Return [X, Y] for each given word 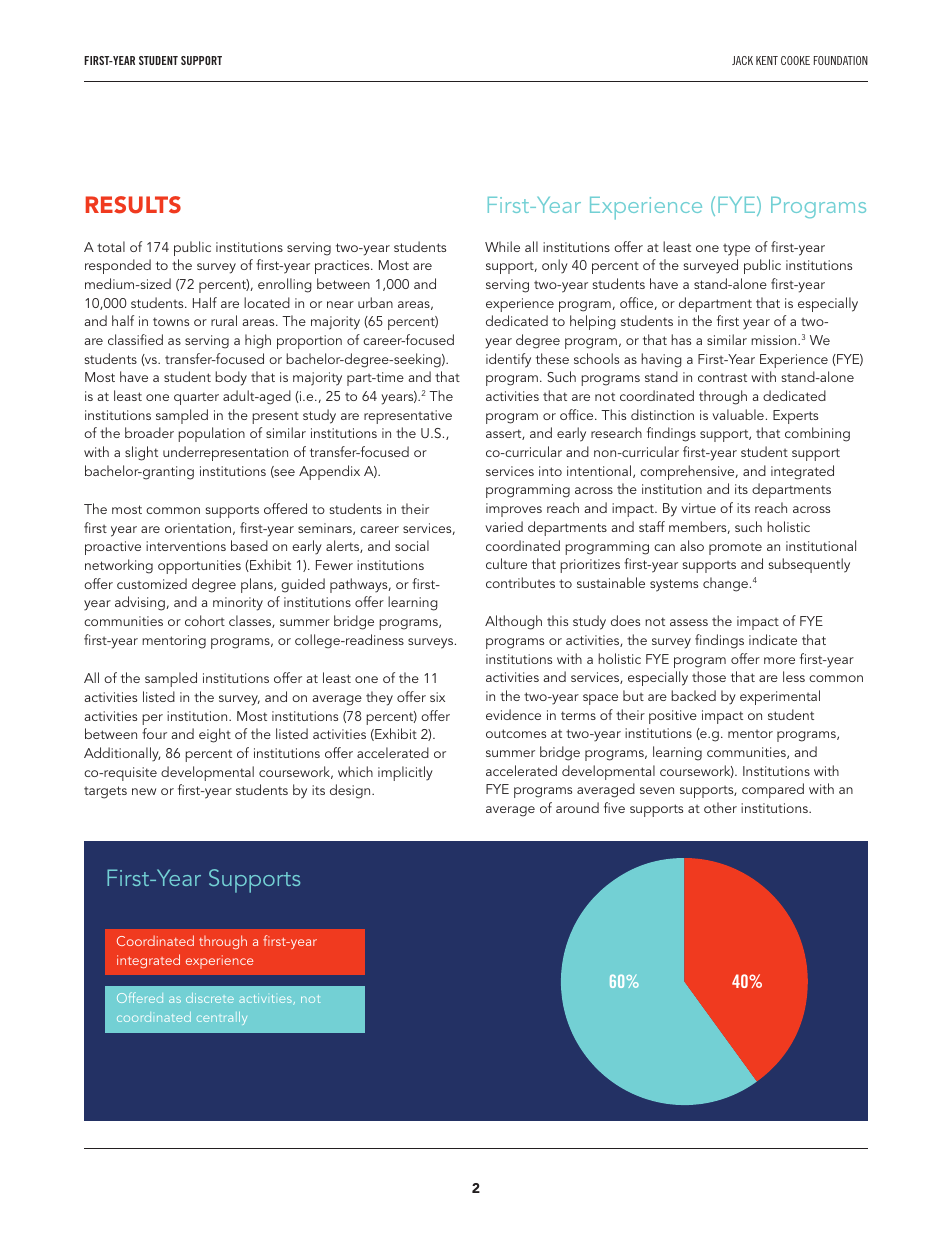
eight [215, 735]
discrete [210, 998]
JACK [742, 60]
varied [504, 526]
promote [735, 549]
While [502, 246]
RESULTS [133, 205]
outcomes [516, 733]
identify [508, 360]
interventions [186, 546]
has [681, 339]
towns [171, 321]
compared [773, 790]
